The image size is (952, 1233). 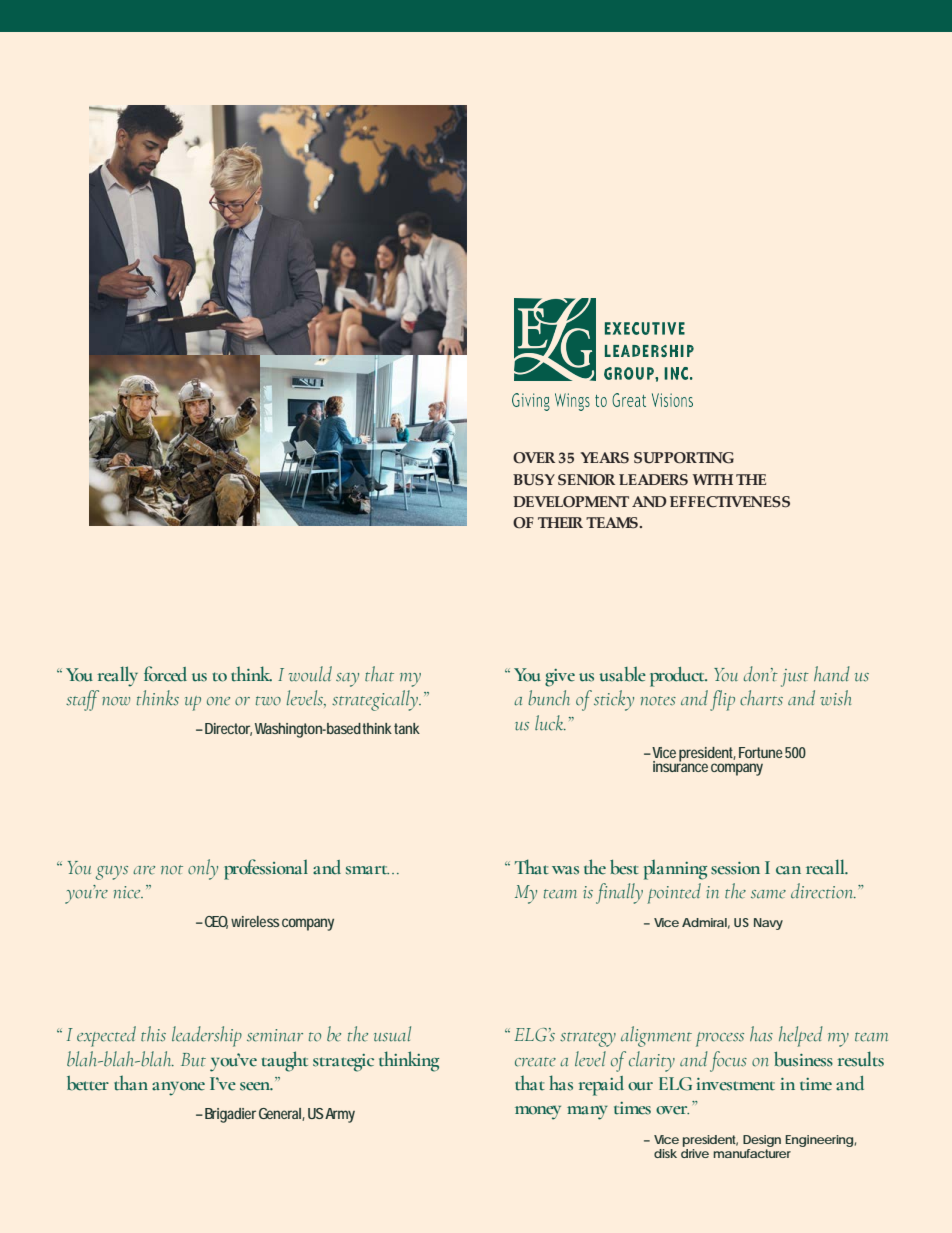 What do you see at coordinates (801, 1036) in the image?
I see `helped` at bounding box center [801, 1036].
